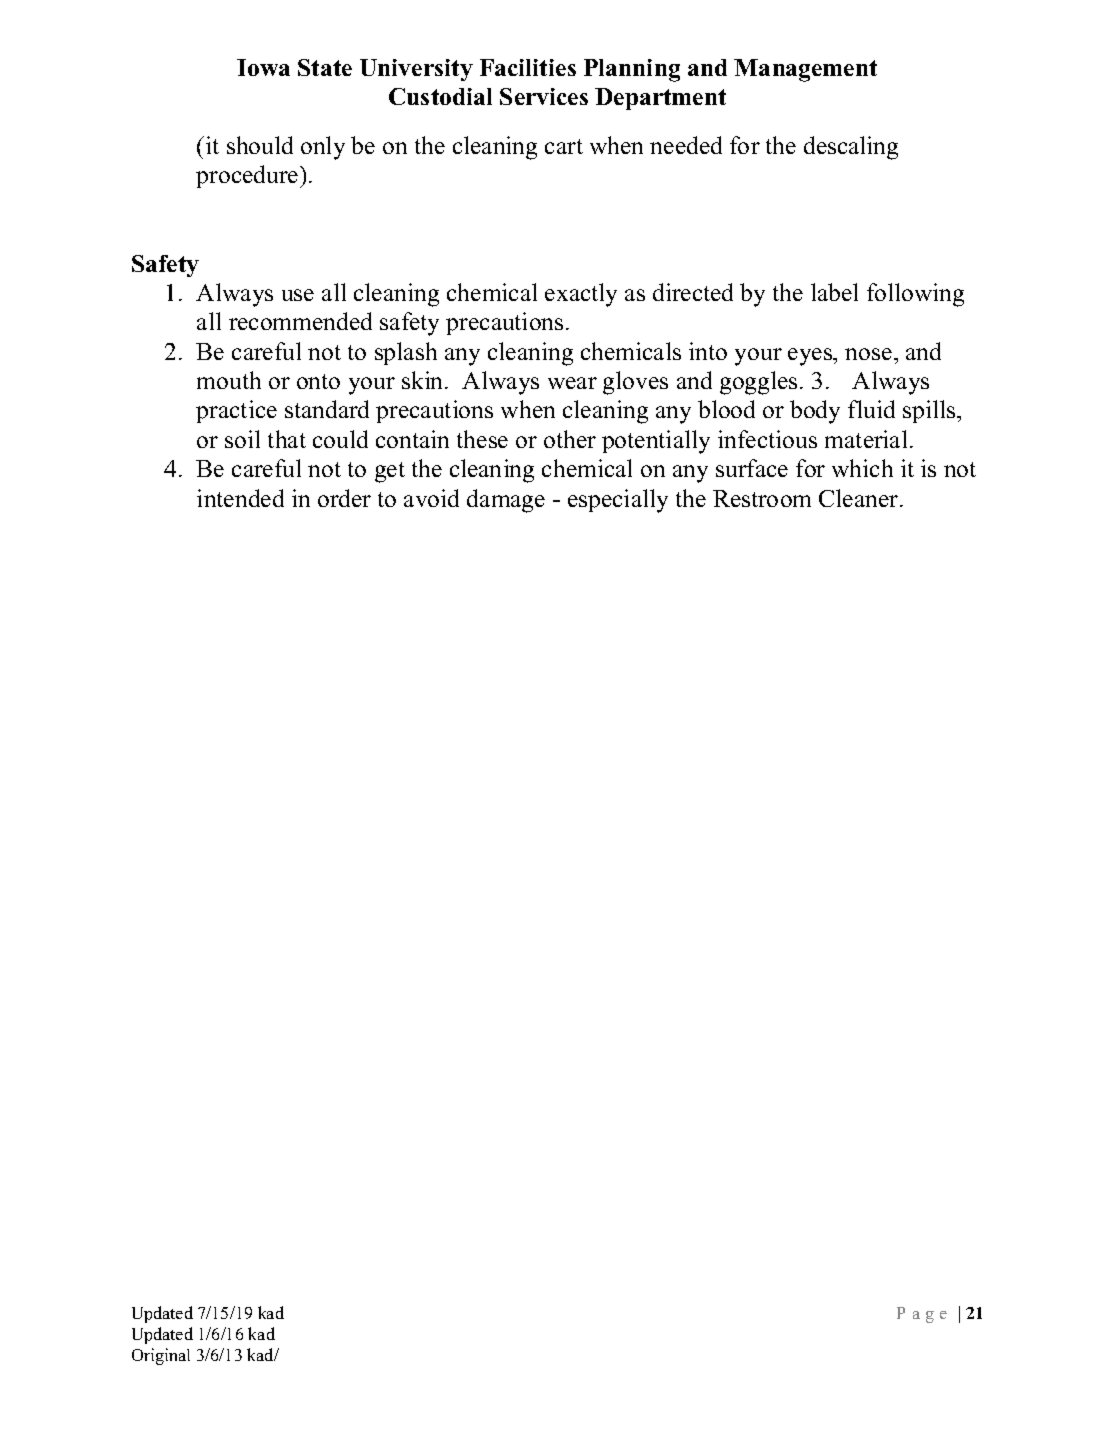 The image size is (1116, 1445). Describe the element at coordinates (618, 501) in the screenshot. I see `especially` at that location.
